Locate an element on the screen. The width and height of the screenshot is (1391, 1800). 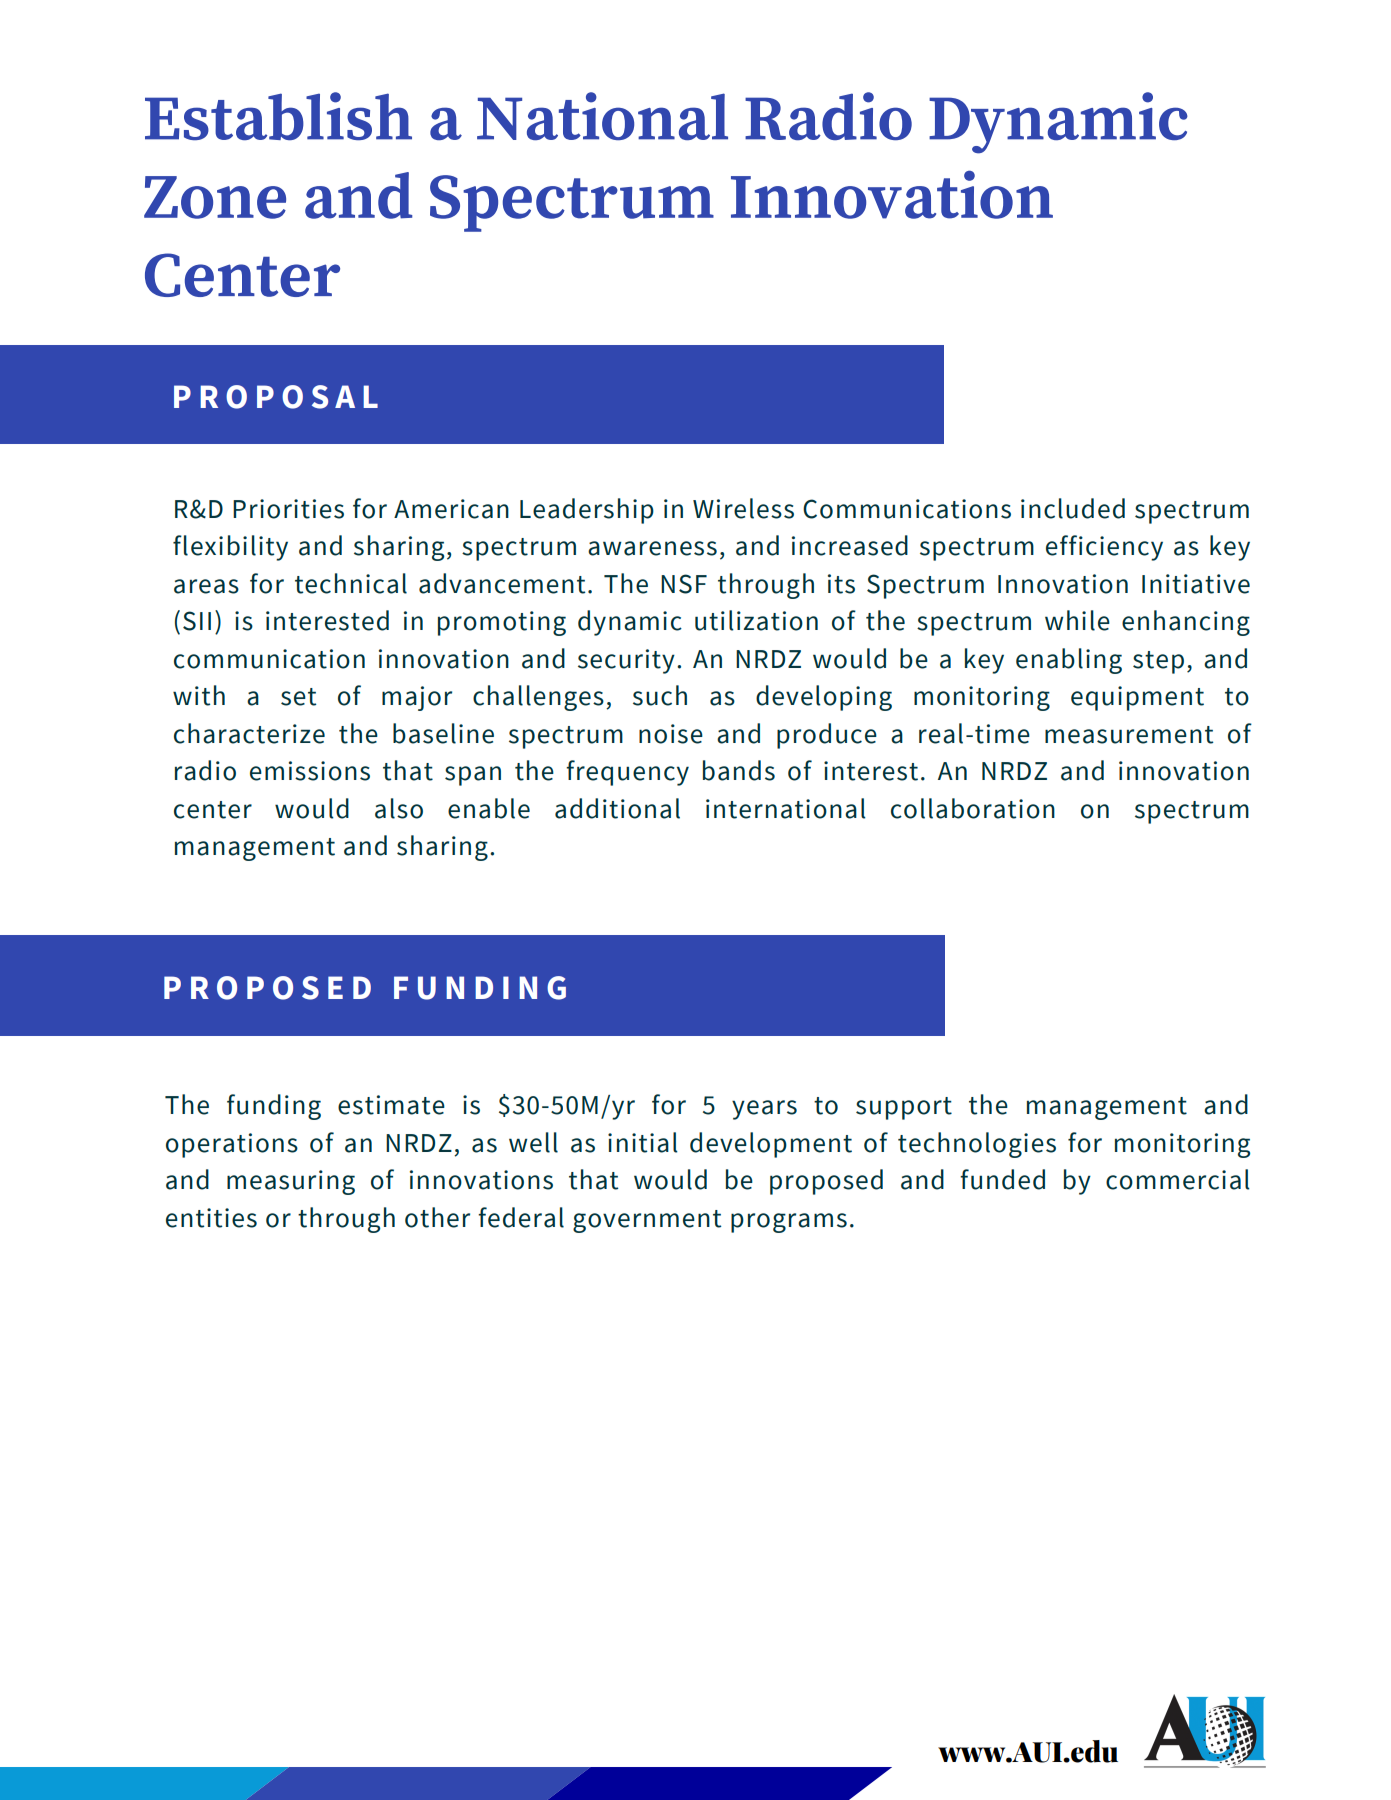
enabling is located at coordinates (1069, 661).
